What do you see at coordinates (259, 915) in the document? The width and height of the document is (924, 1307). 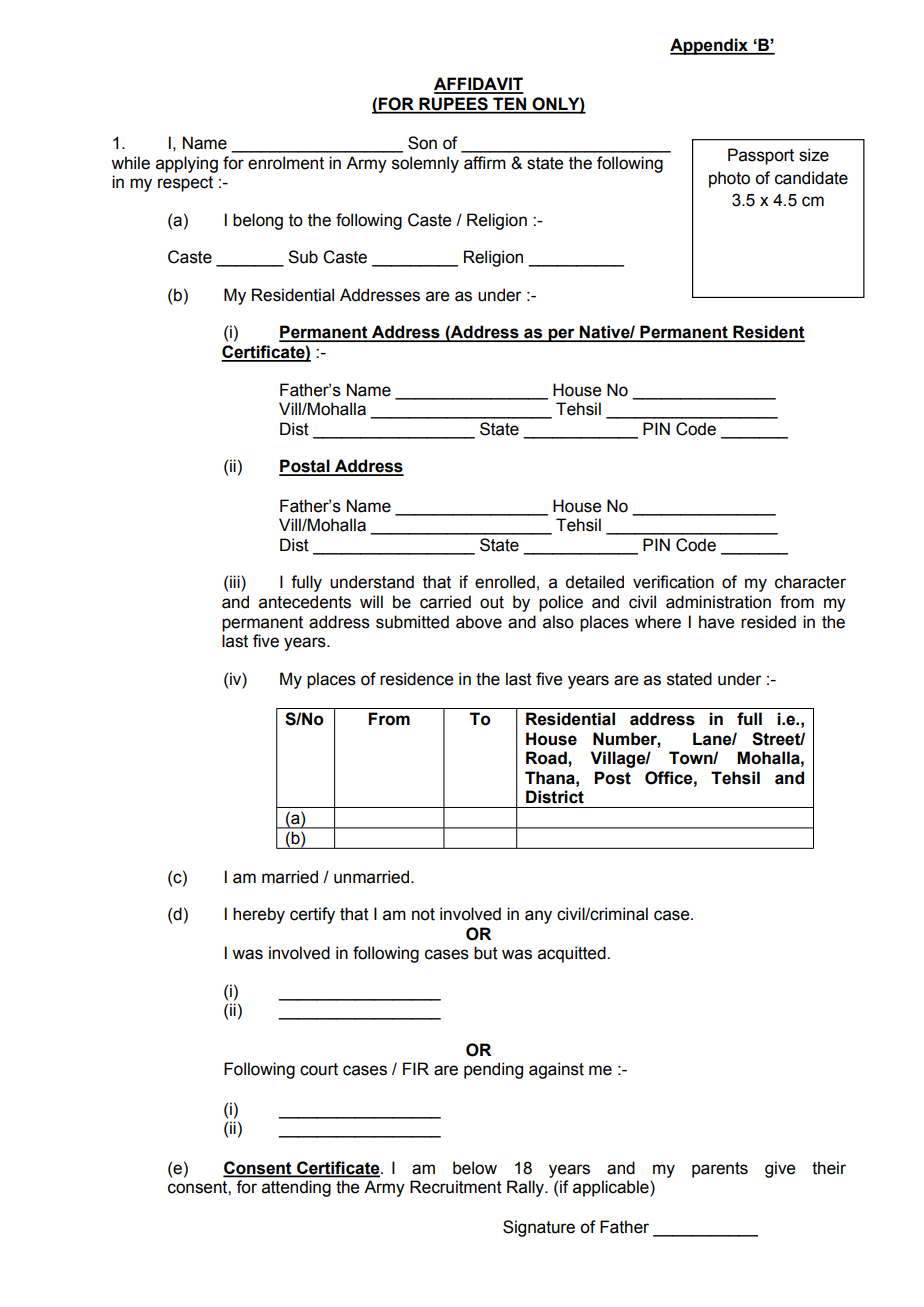 I see `hereby` at bounding box center [259, 915].
